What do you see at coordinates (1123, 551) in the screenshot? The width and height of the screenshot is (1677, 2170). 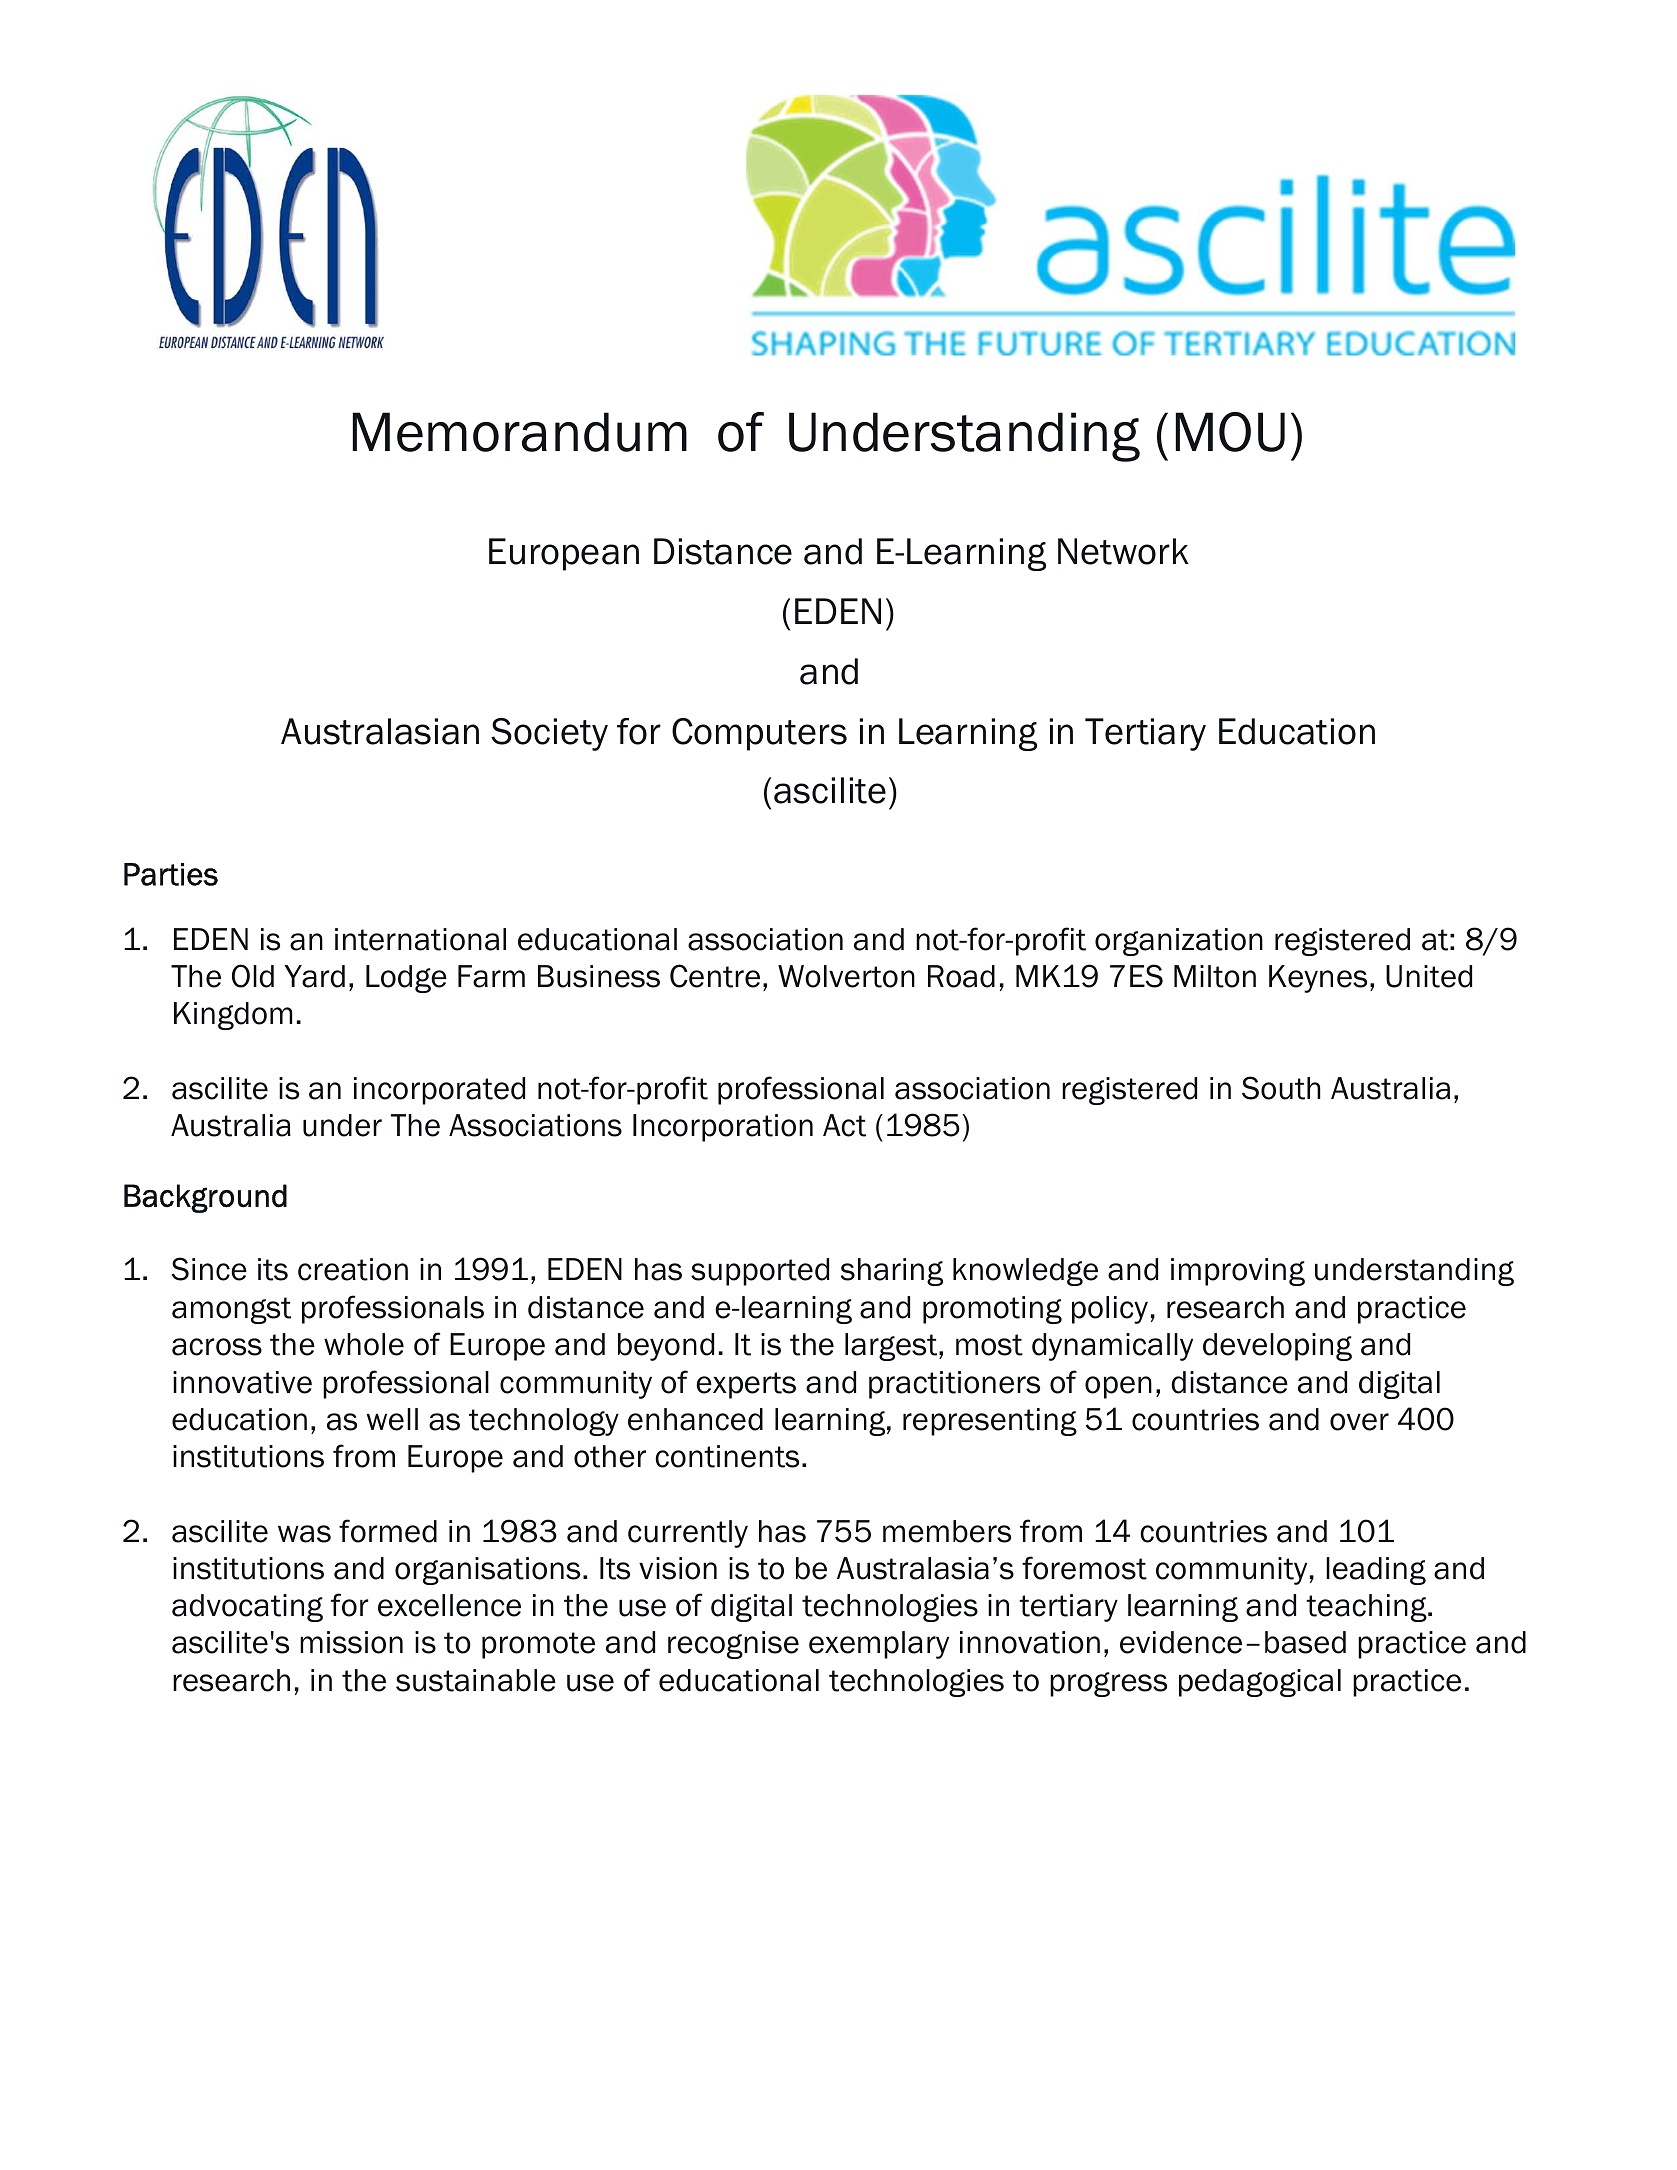 I see `Network` at bounding box center [1123, 551].
